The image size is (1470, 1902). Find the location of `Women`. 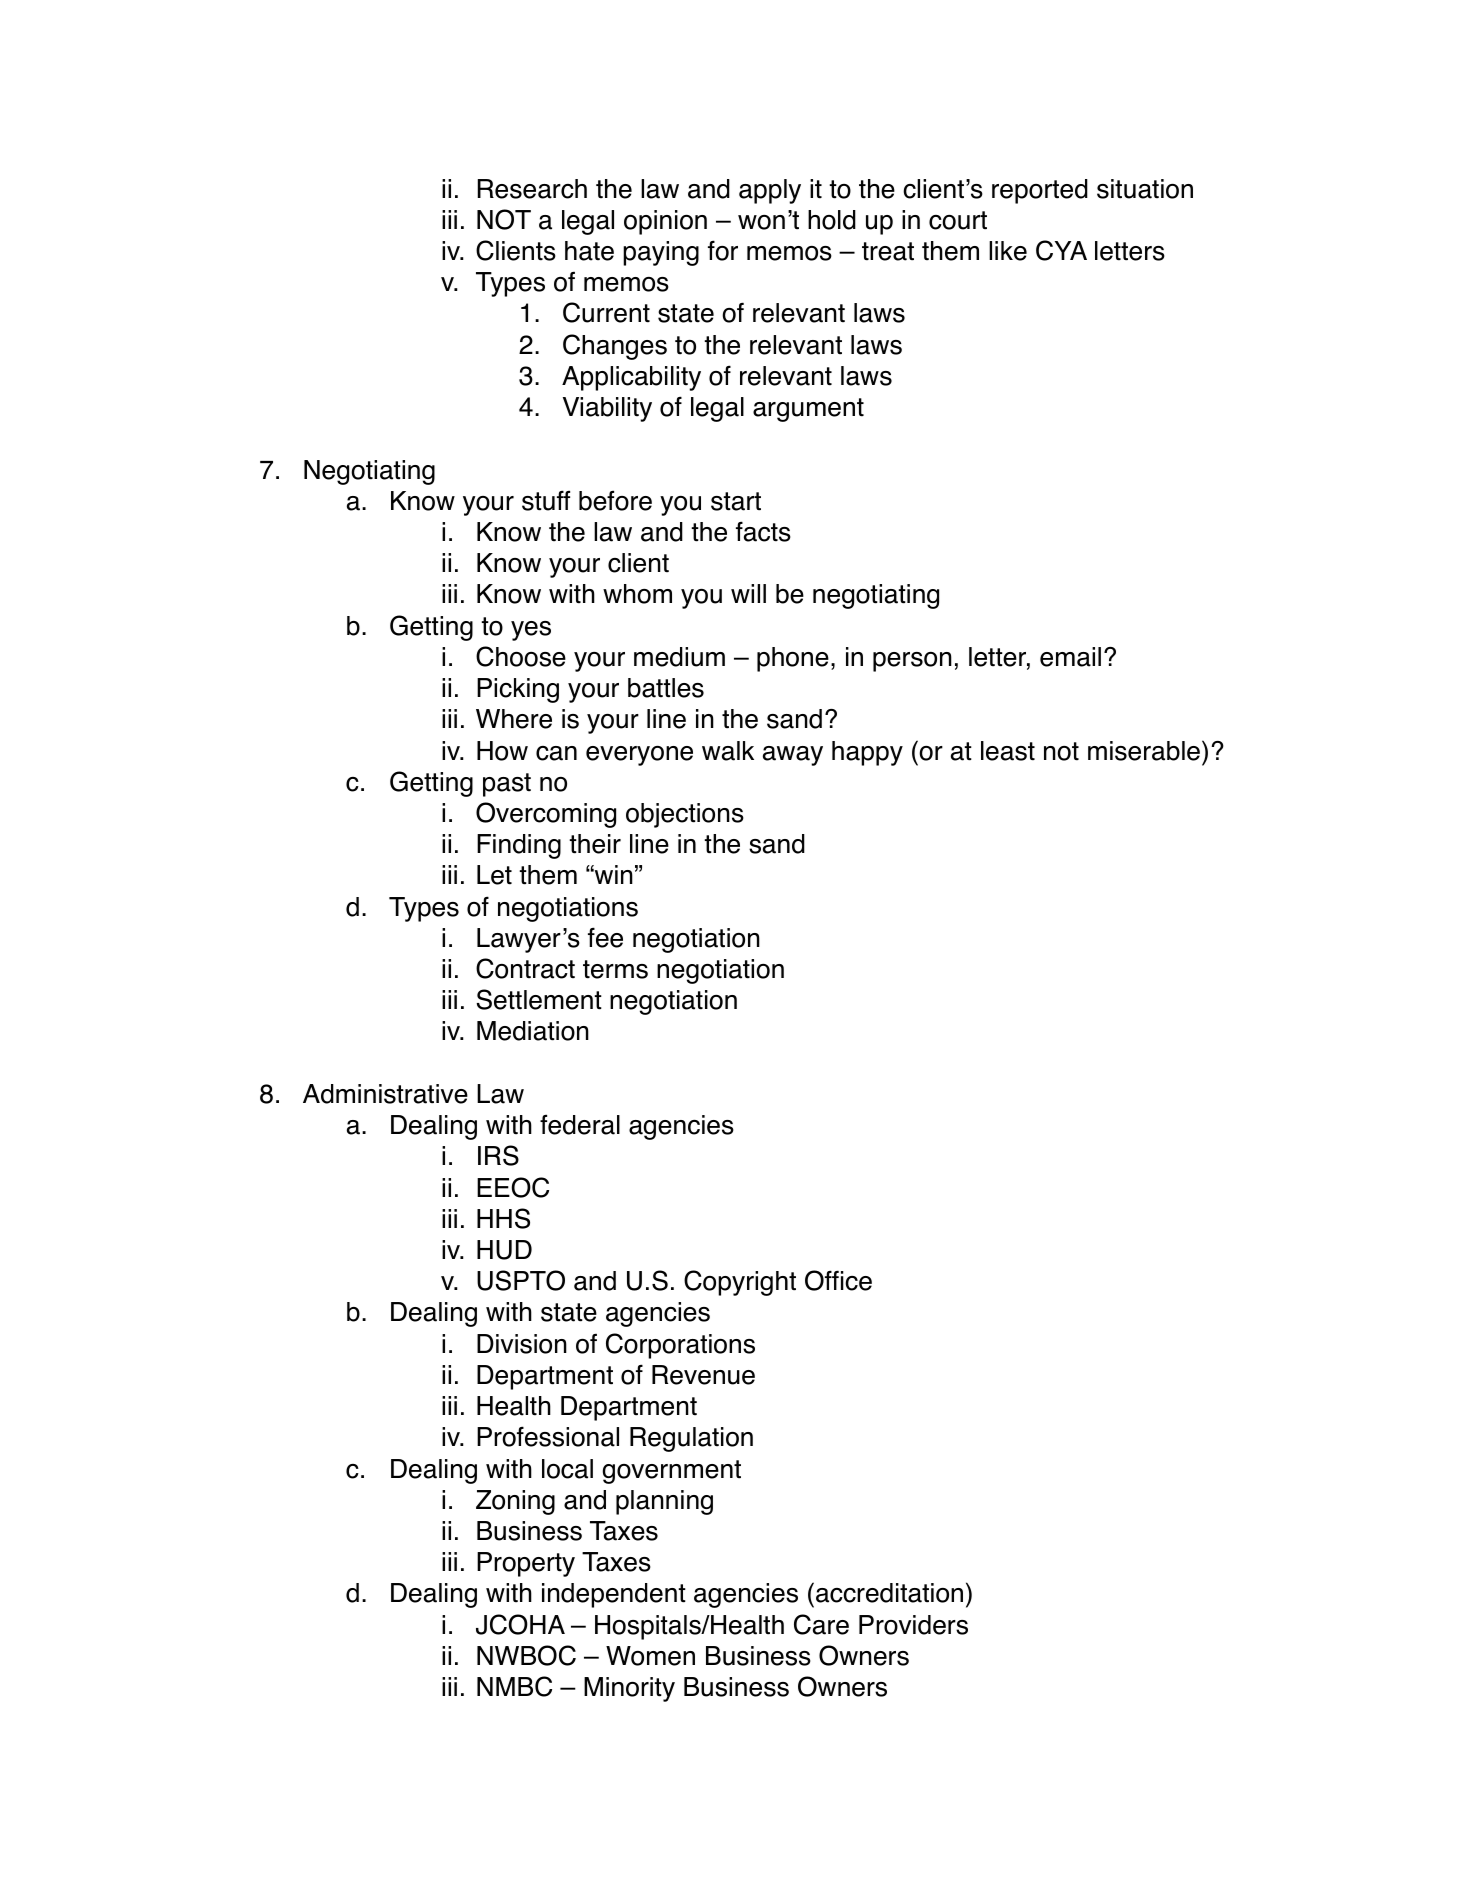

Women is located at coordinates (650, 1656).
